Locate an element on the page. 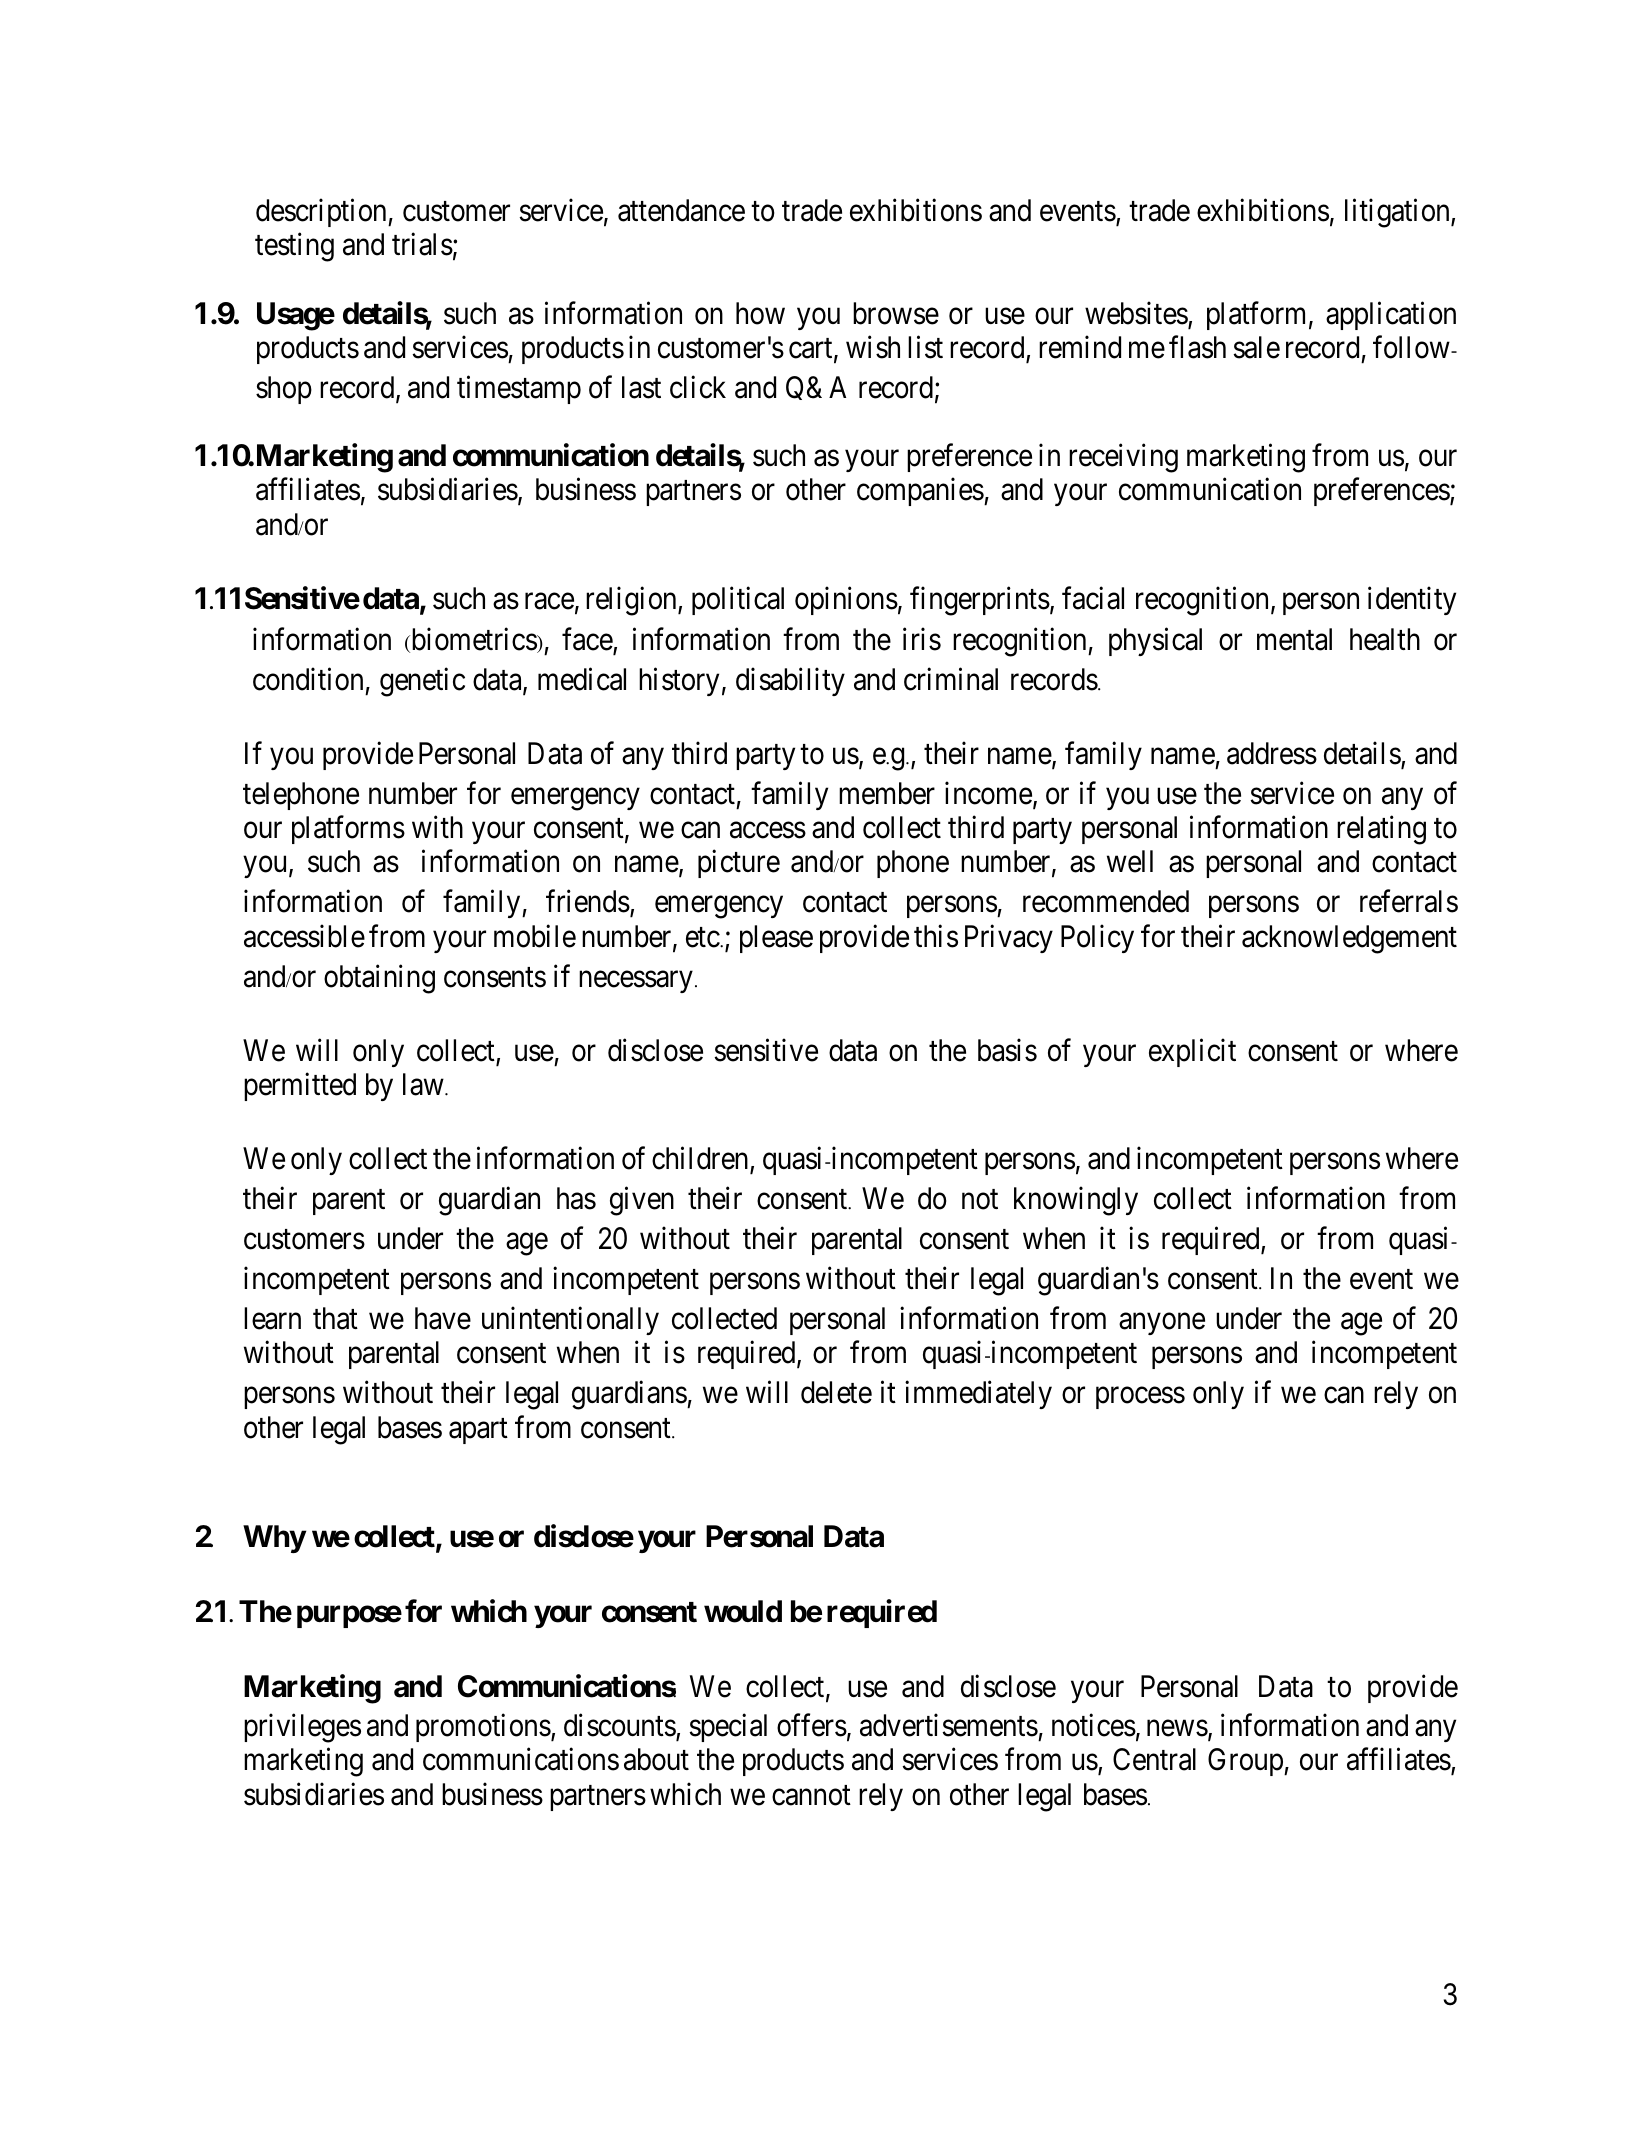 The image size is (1651, 2136). promotions is located at coordinates (483, 1728).
